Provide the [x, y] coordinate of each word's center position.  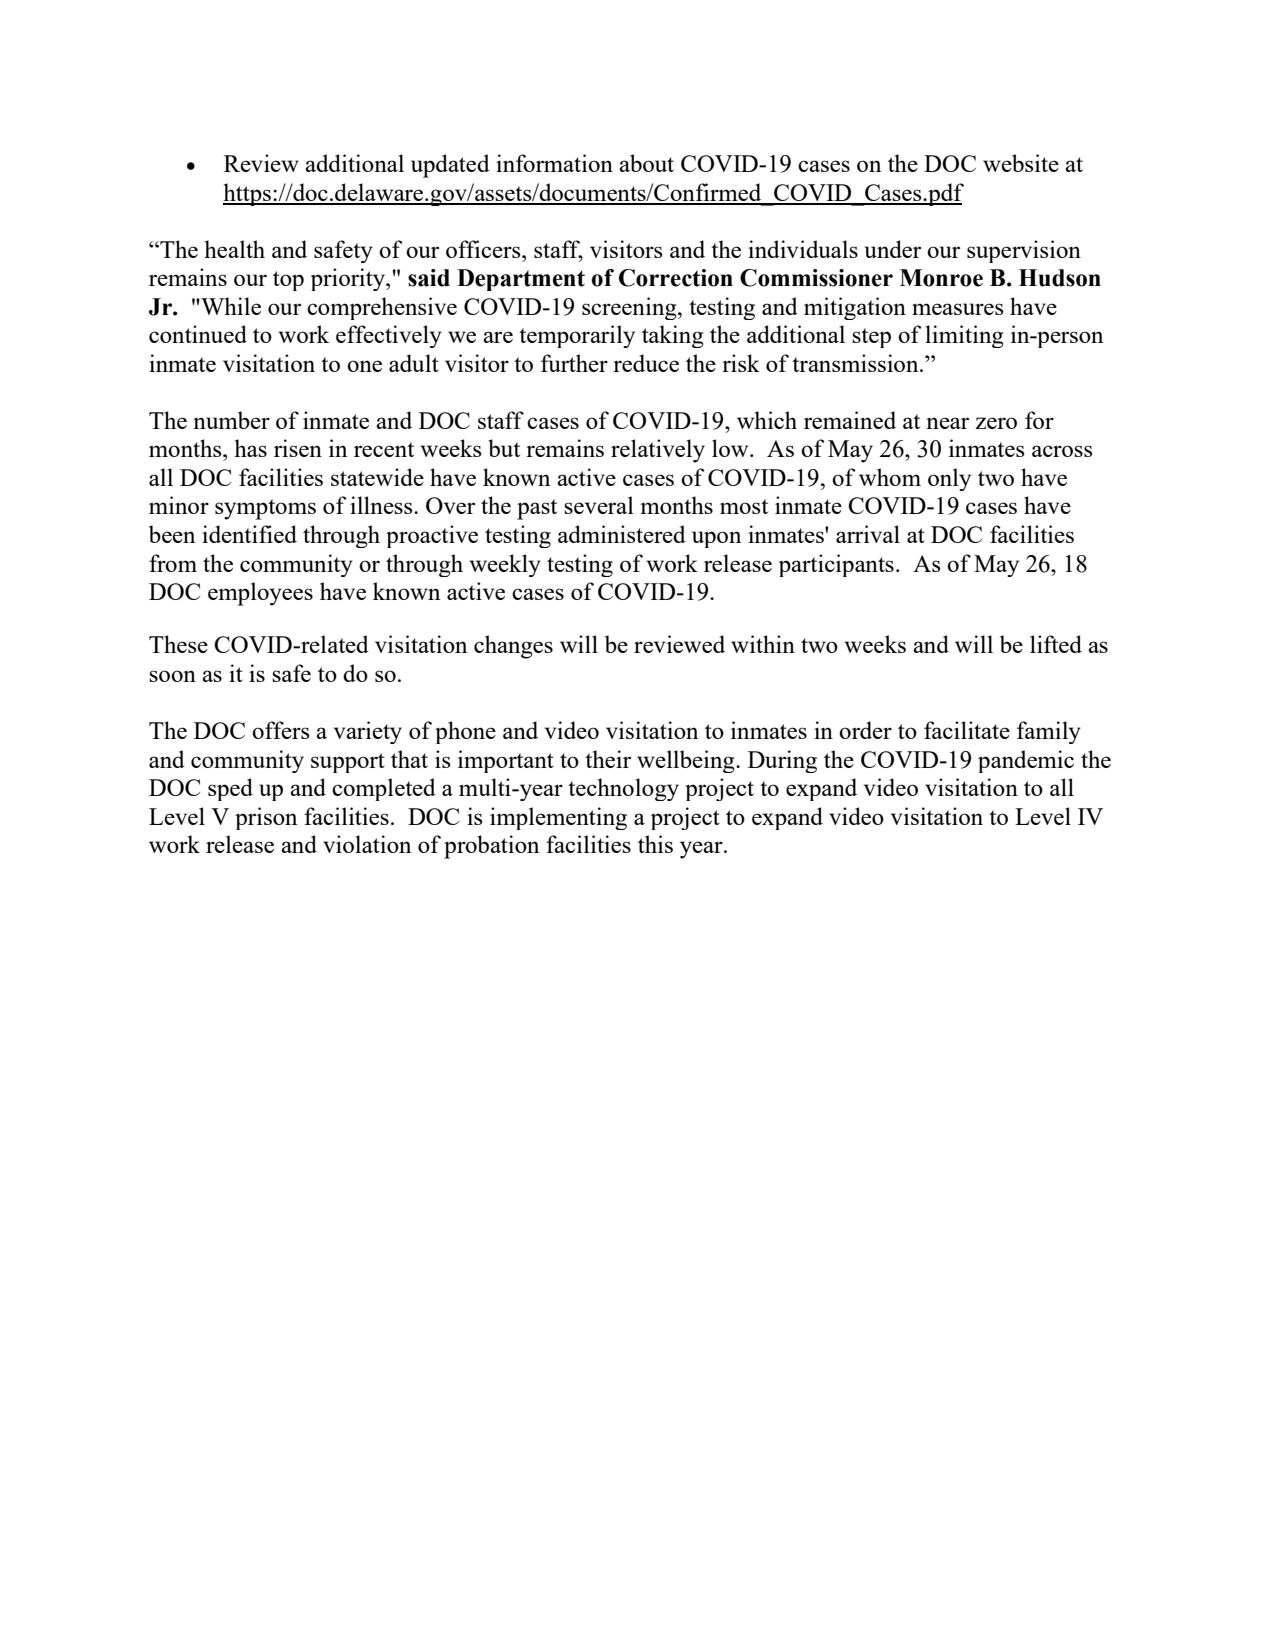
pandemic [1026, 761]
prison [266, 818]
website [1021, 163]
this [655, 844]
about [646, 163]
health [234, 249]
